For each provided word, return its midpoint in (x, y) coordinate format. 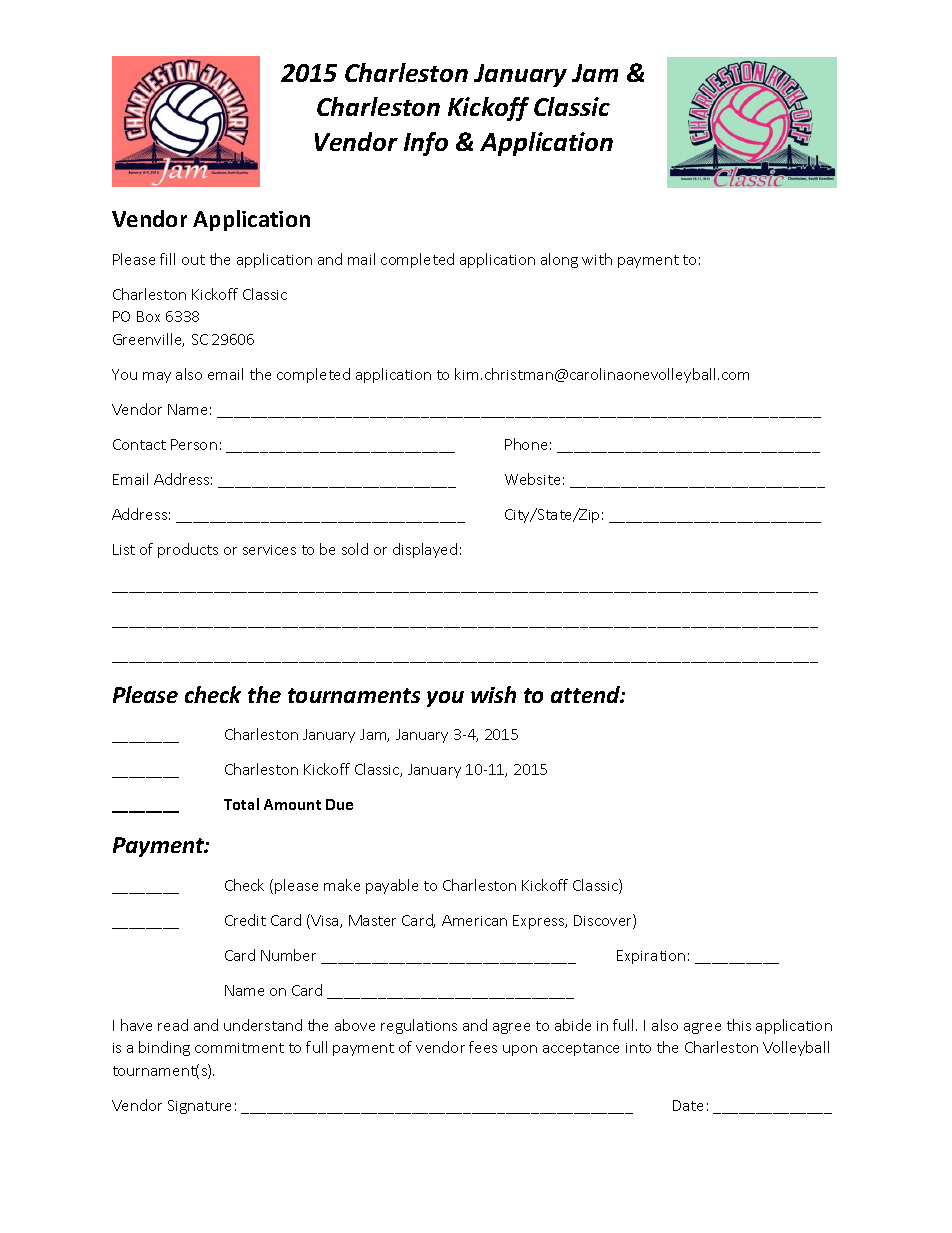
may (157, 377)
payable (392, 886)
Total (241, 804)
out (193, 260)
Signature (199, 1107)
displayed (425, 550)
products (188, 550)
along (559, 260)
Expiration (651, 957)
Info (426, 144)
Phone (526, 444)
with (597, 259)
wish (493, 694)
